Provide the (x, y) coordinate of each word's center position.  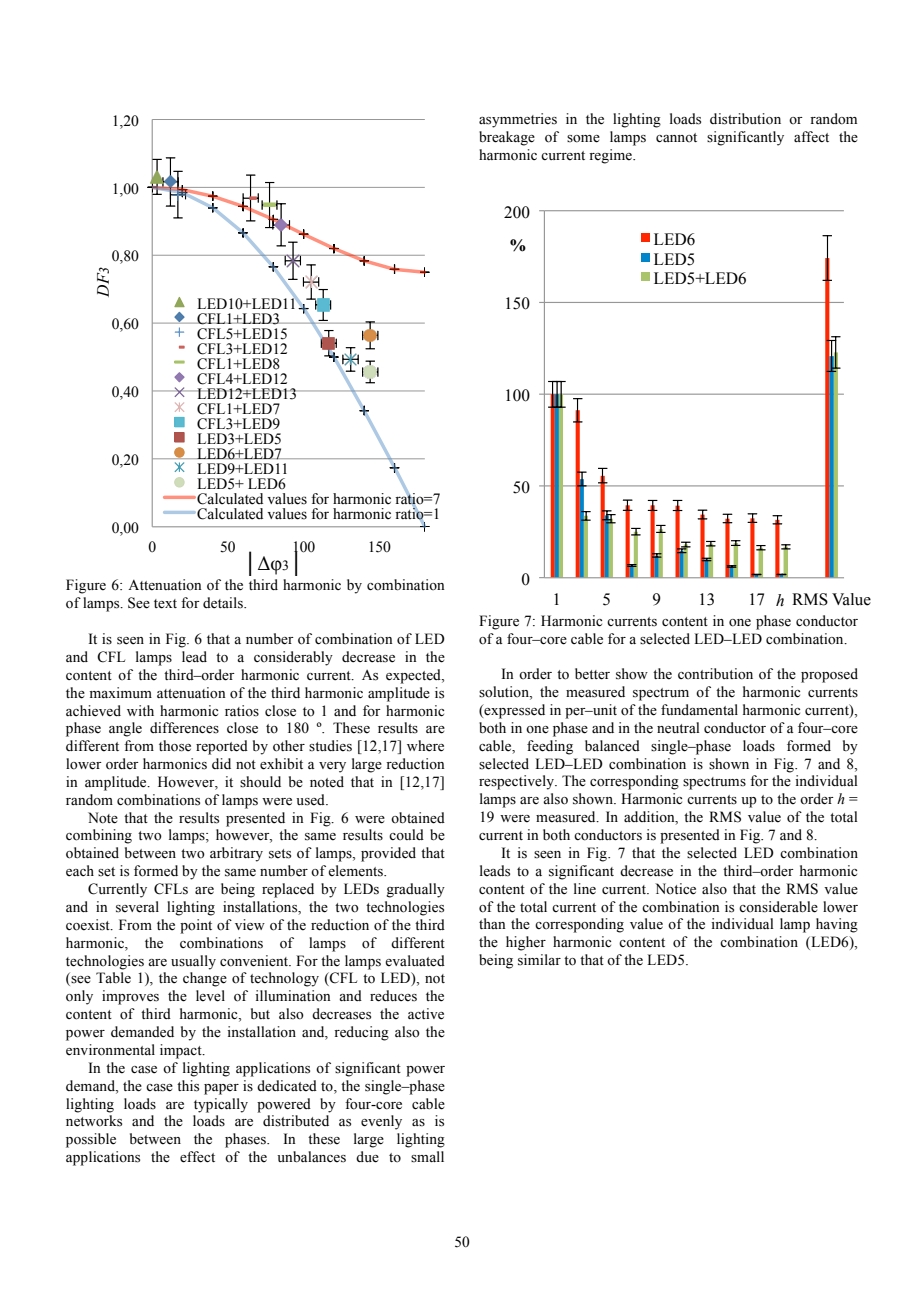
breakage (507, 138)
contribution (715, 674)
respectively (517, 782)
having (837, 925)
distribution (745, 119)
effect (197, 1157)
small (427, 1157)
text (165, 604)
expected (414, 676)
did (221, 763)
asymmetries (518, 120)
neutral (678, 728)
